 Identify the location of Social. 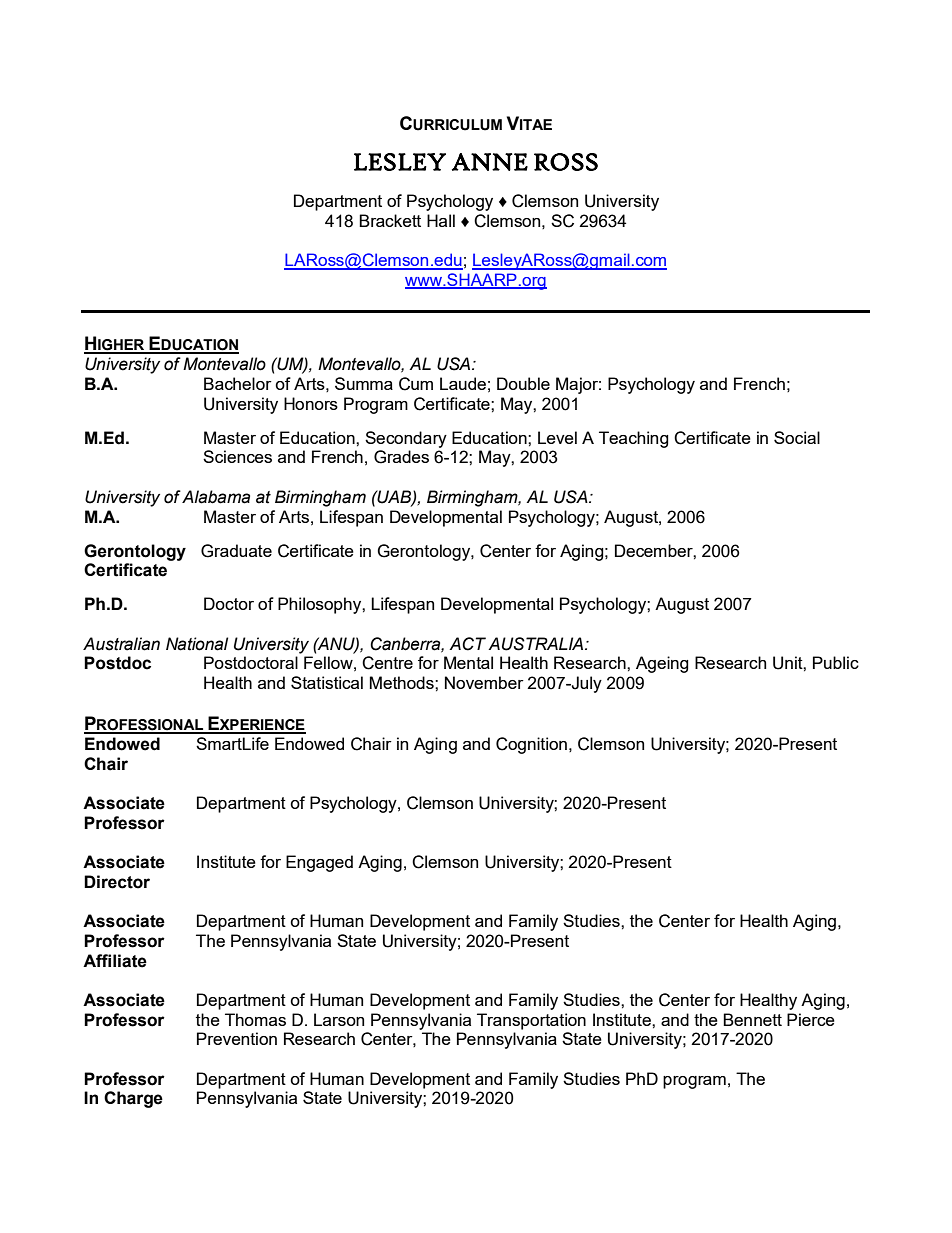
(797, 437).
